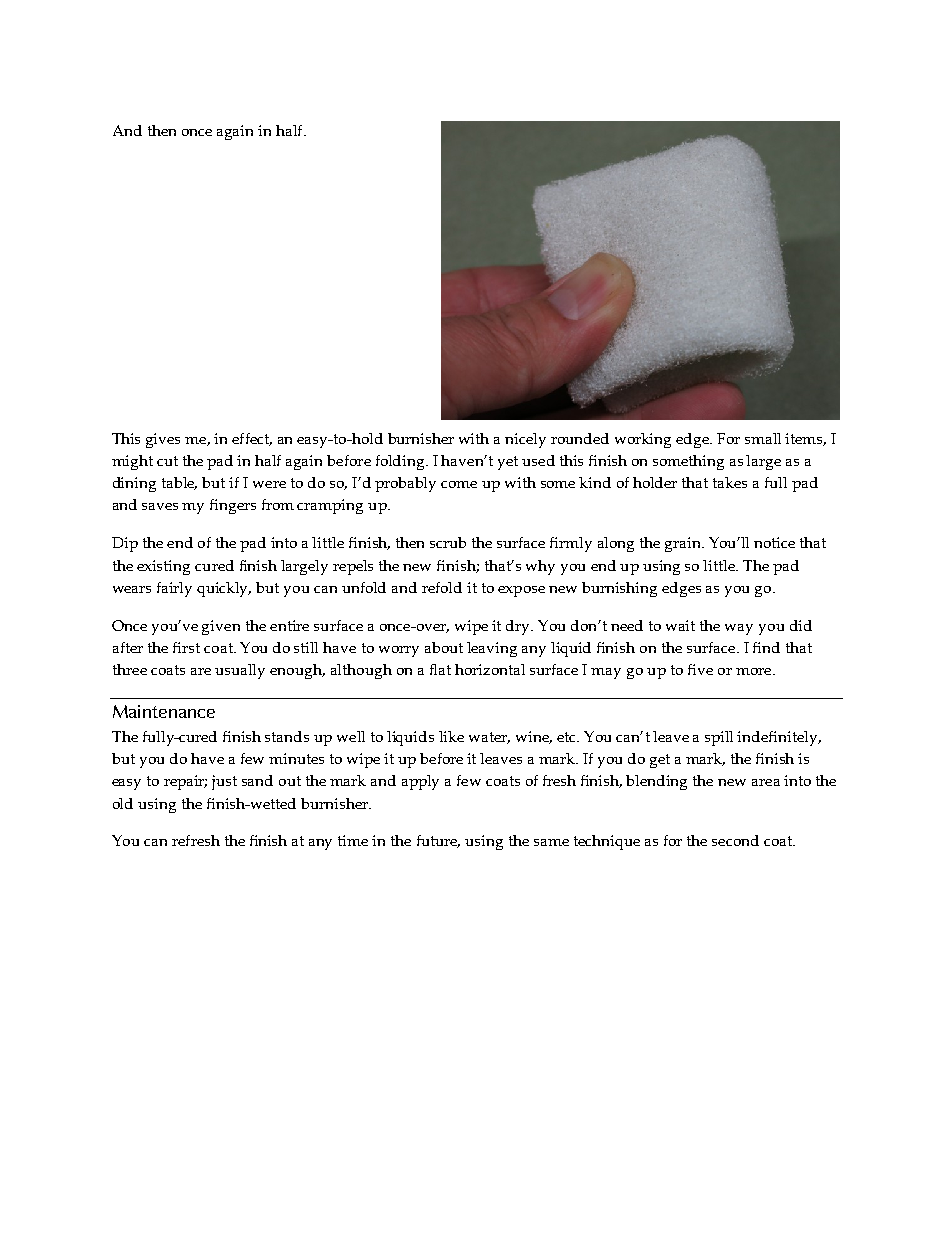 The image size is (952, 1233). I want to click on burnishing, so click(619, 589).
